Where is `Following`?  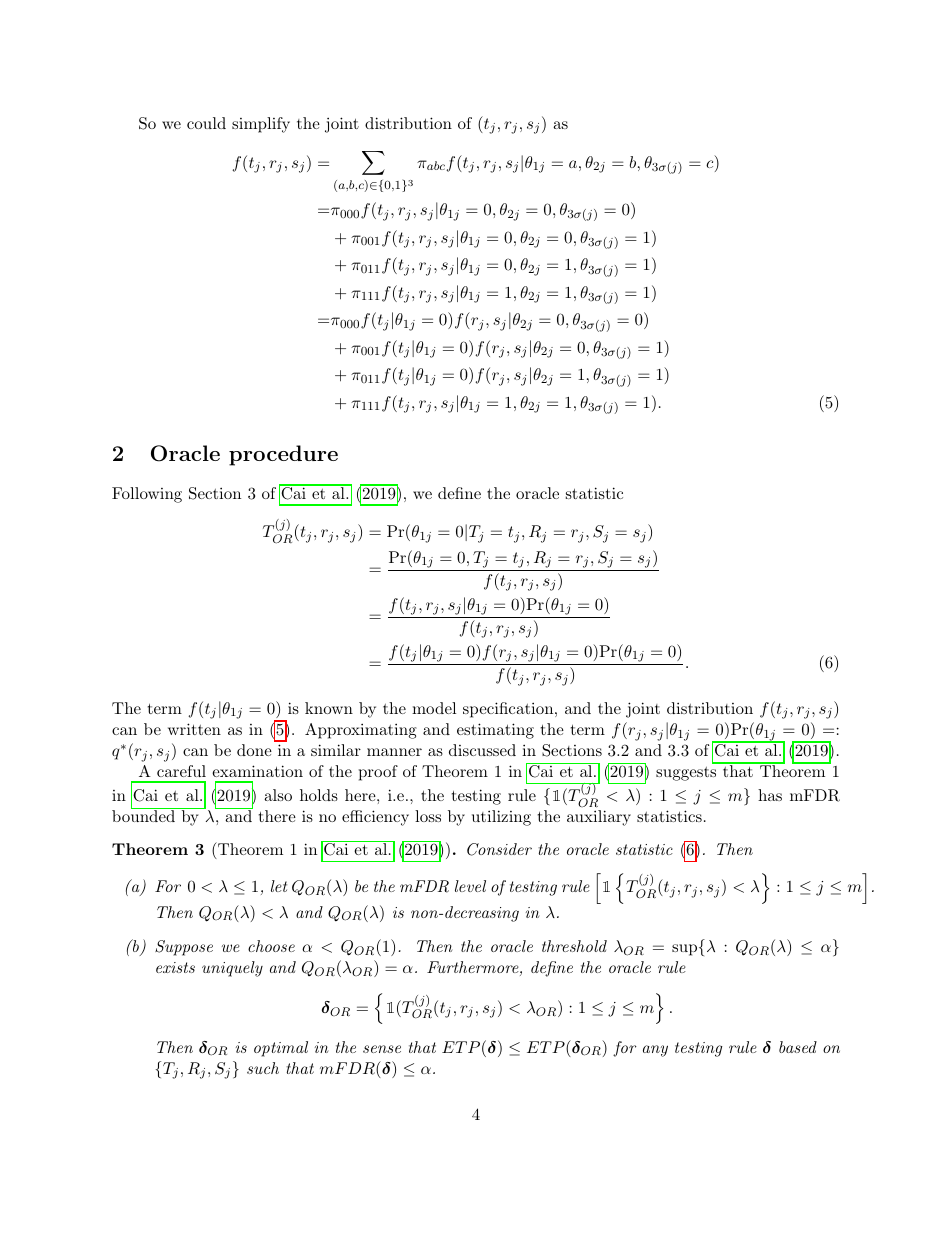 Following is located at coordinates (147, 495).
